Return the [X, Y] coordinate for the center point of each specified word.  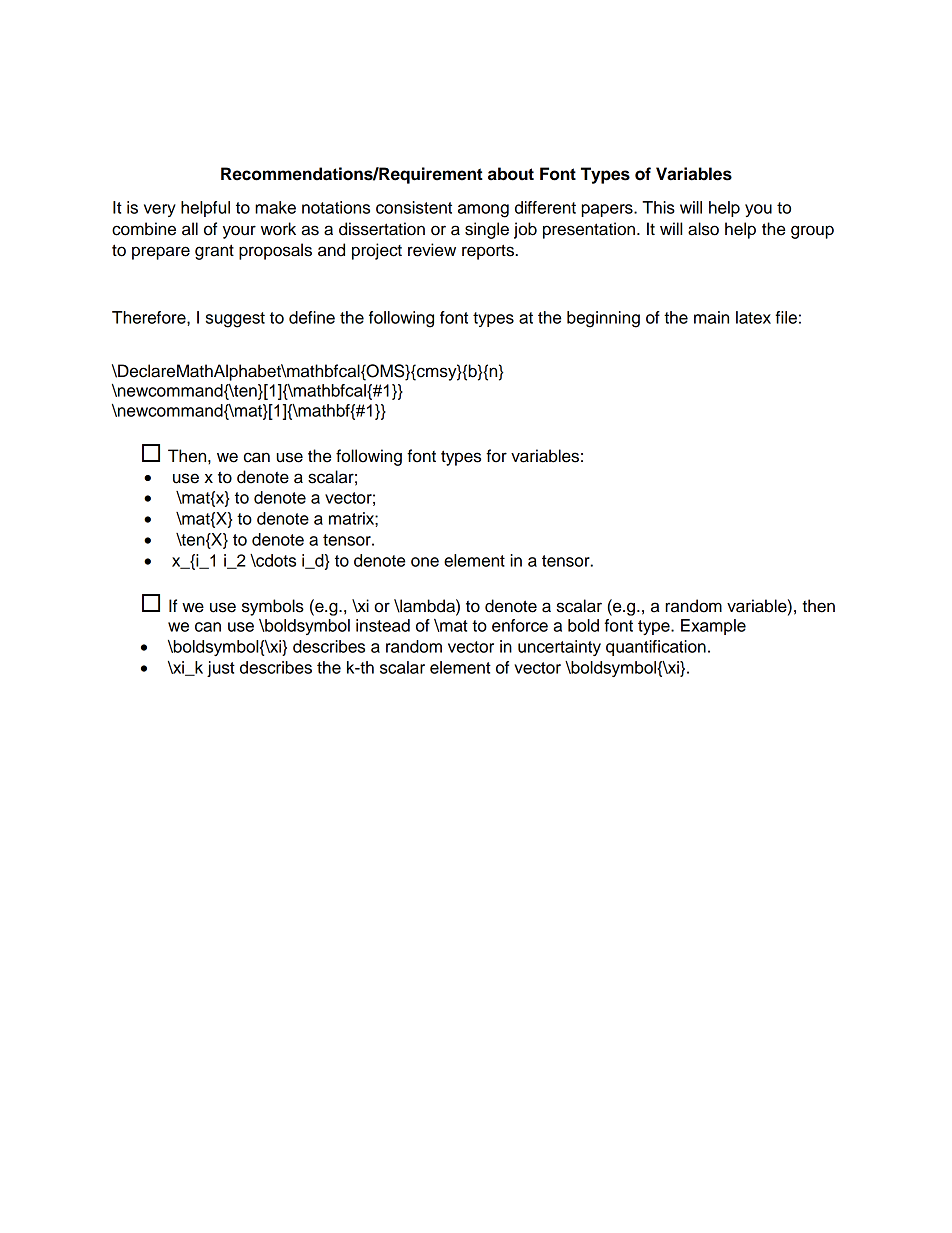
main [711, 317]
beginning [603, 319]
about [511, 174]
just [221, 669]
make [275, 207]
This [658, 207]
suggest [235, 320]
